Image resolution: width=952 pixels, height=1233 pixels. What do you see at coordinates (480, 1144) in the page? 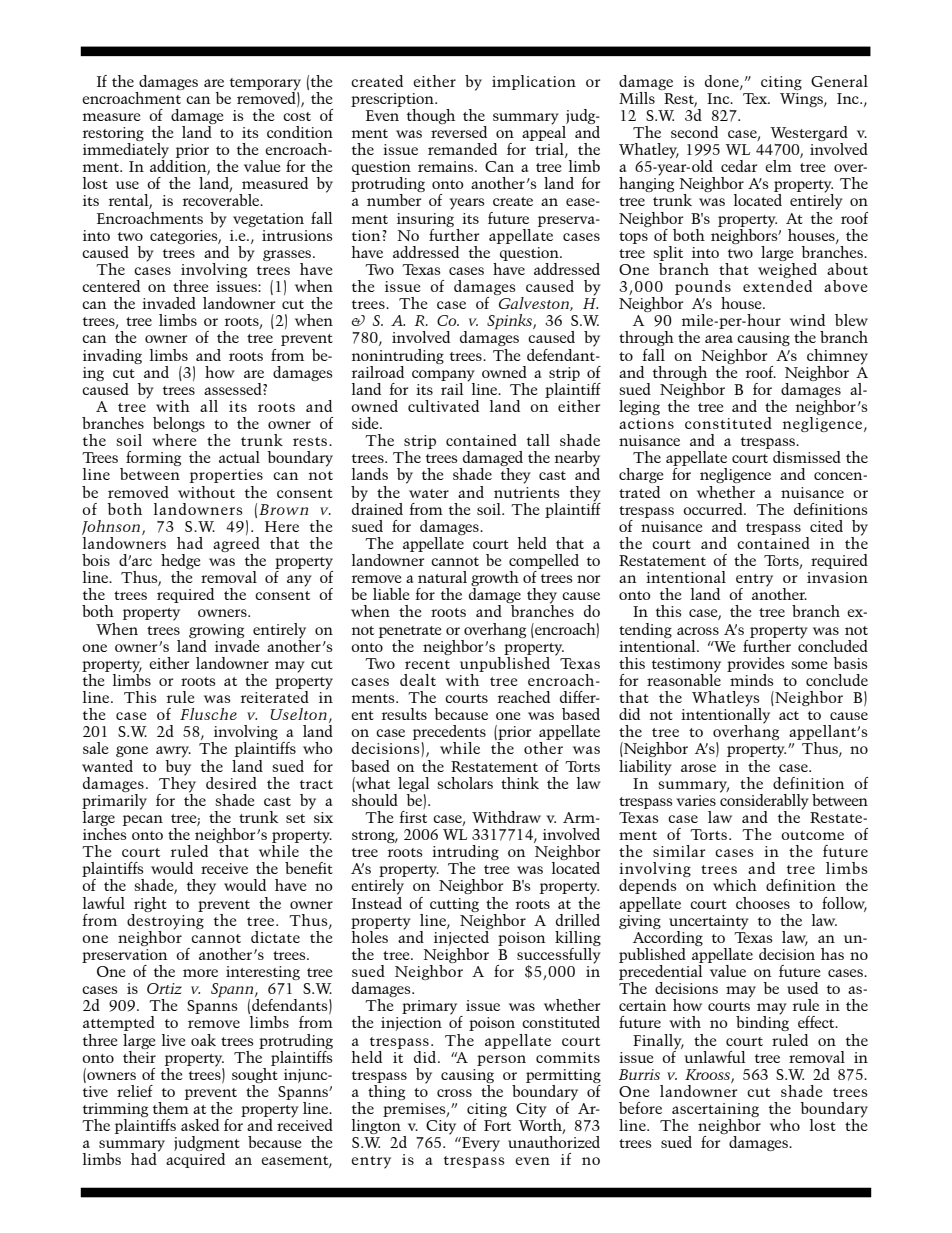
I see `Every` at bounding box center [480, 1144].
